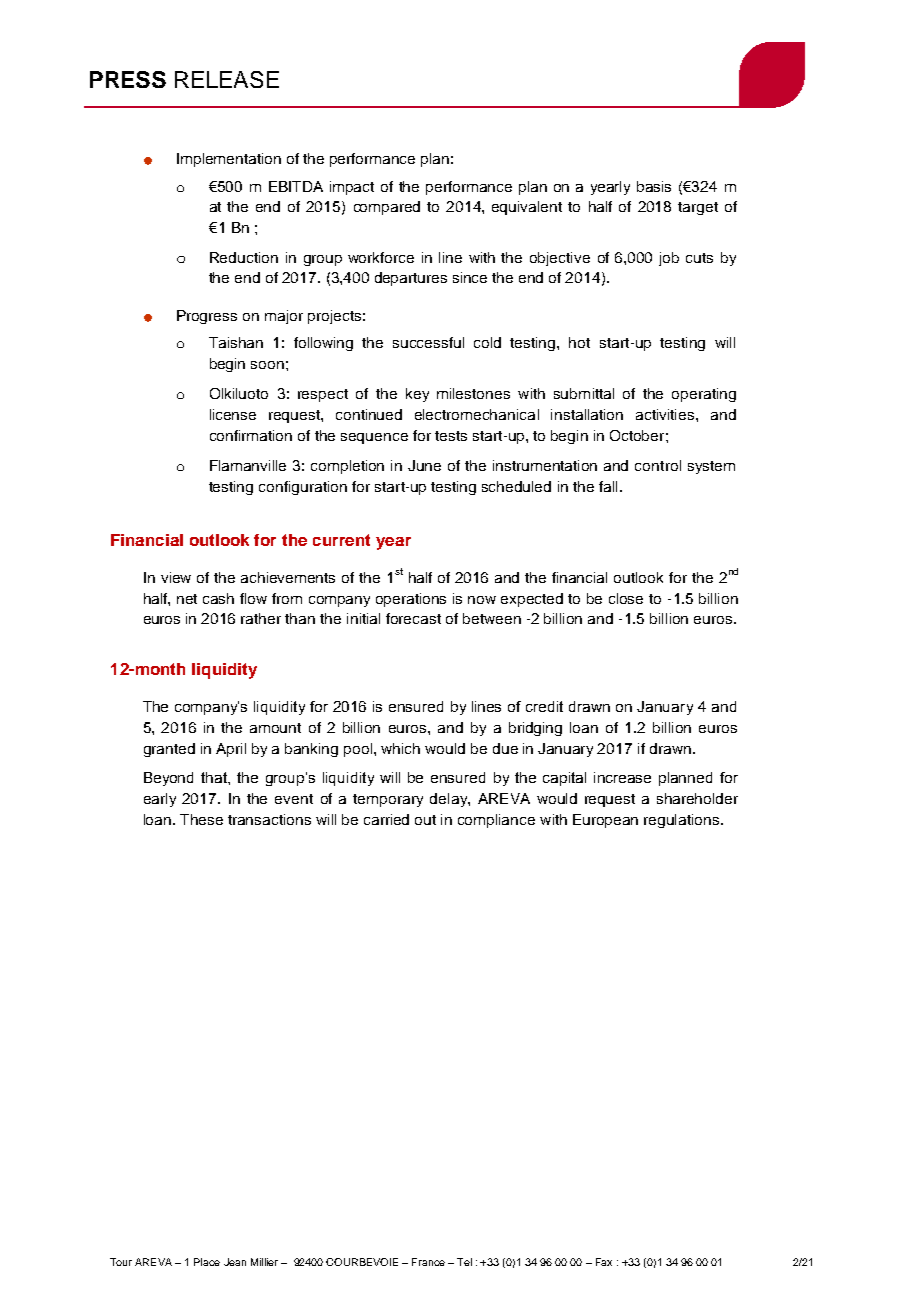 The height and width of the screenshot is (1308, 924). Describe the element at coordinates (605, 821) in the screenshot. I see `European` at that location.
